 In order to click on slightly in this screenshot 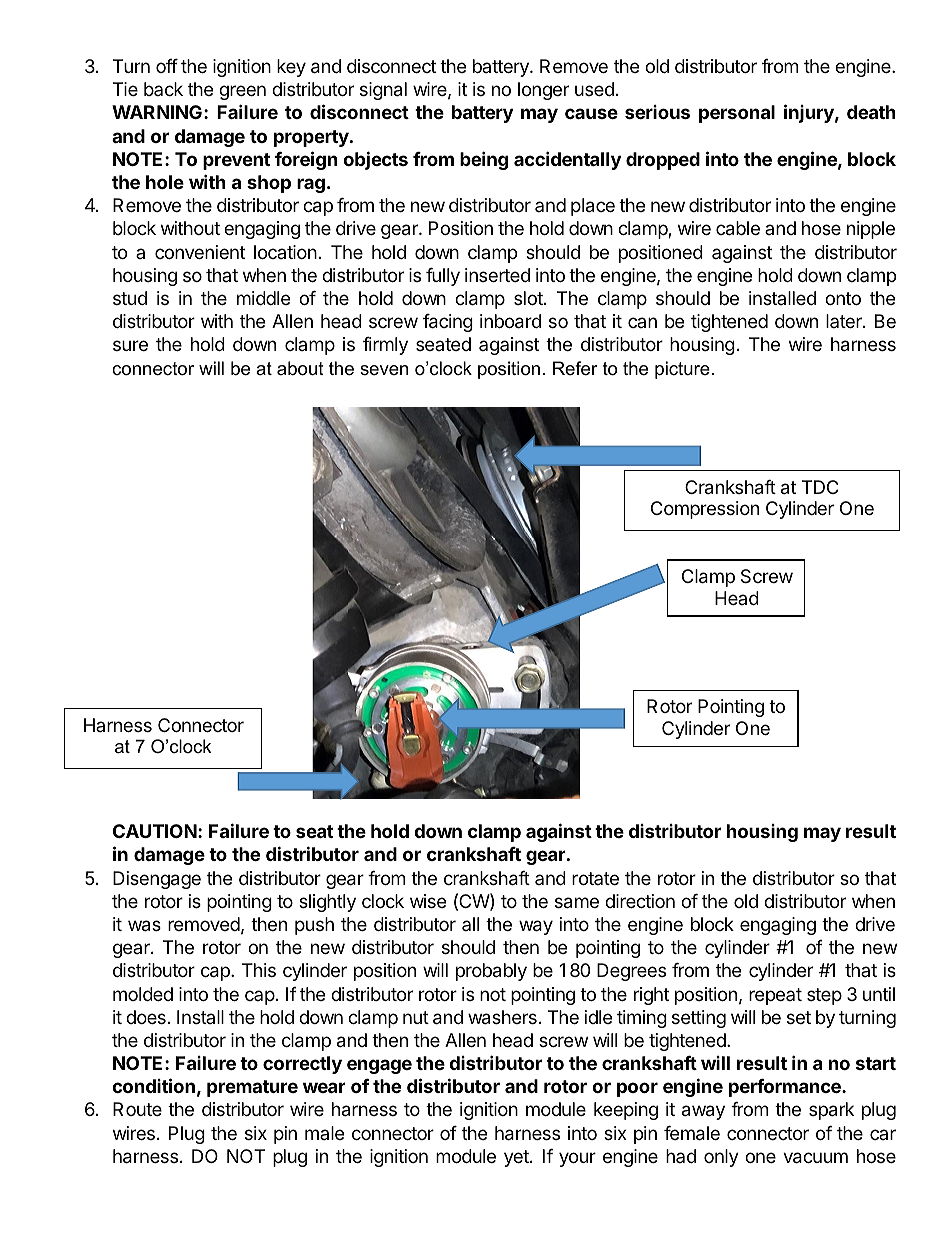, I will do `click(327, 903)`.
